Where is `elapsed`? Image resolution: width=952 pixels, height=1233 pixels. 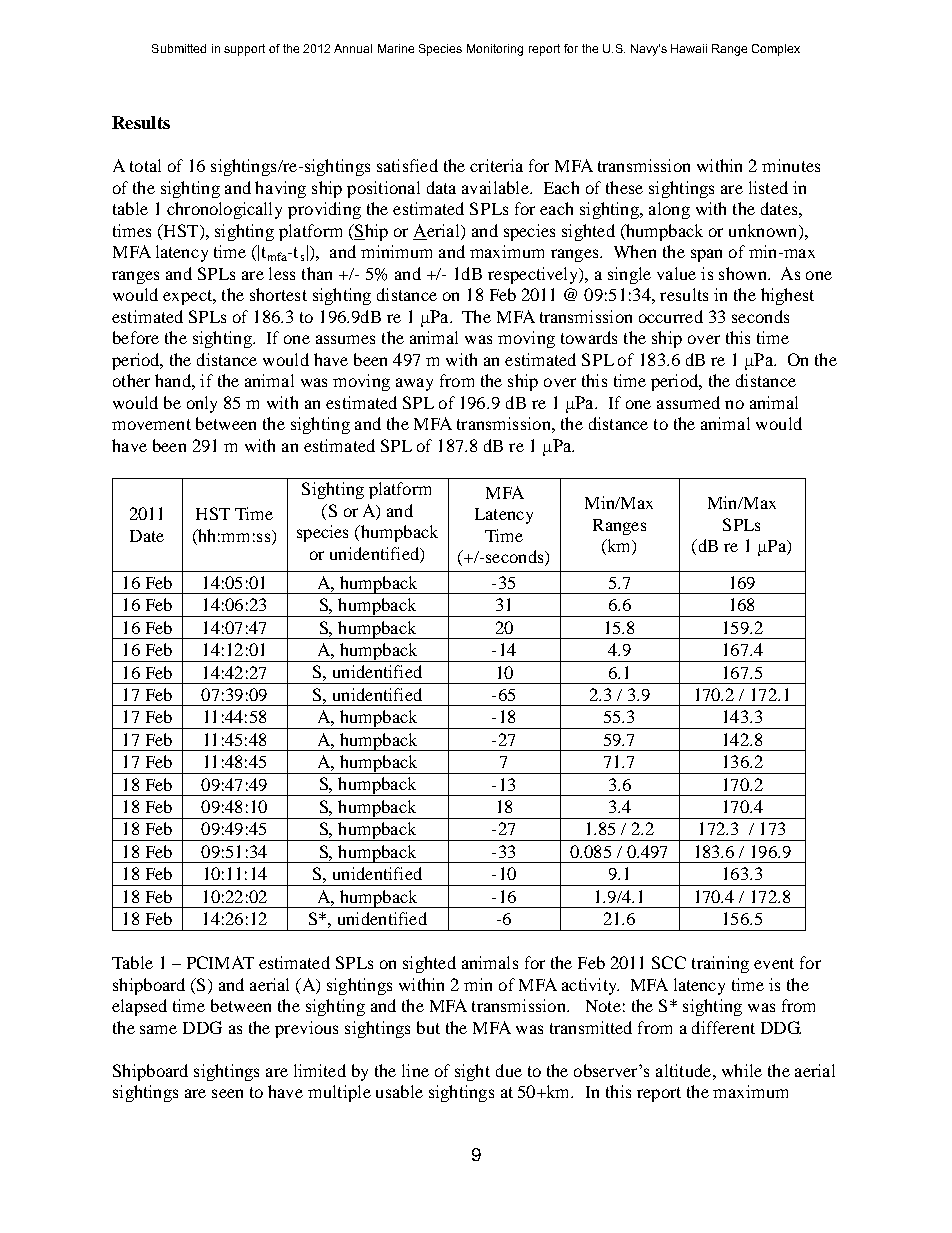
elapsed is located at coordinates (139, 1007).
